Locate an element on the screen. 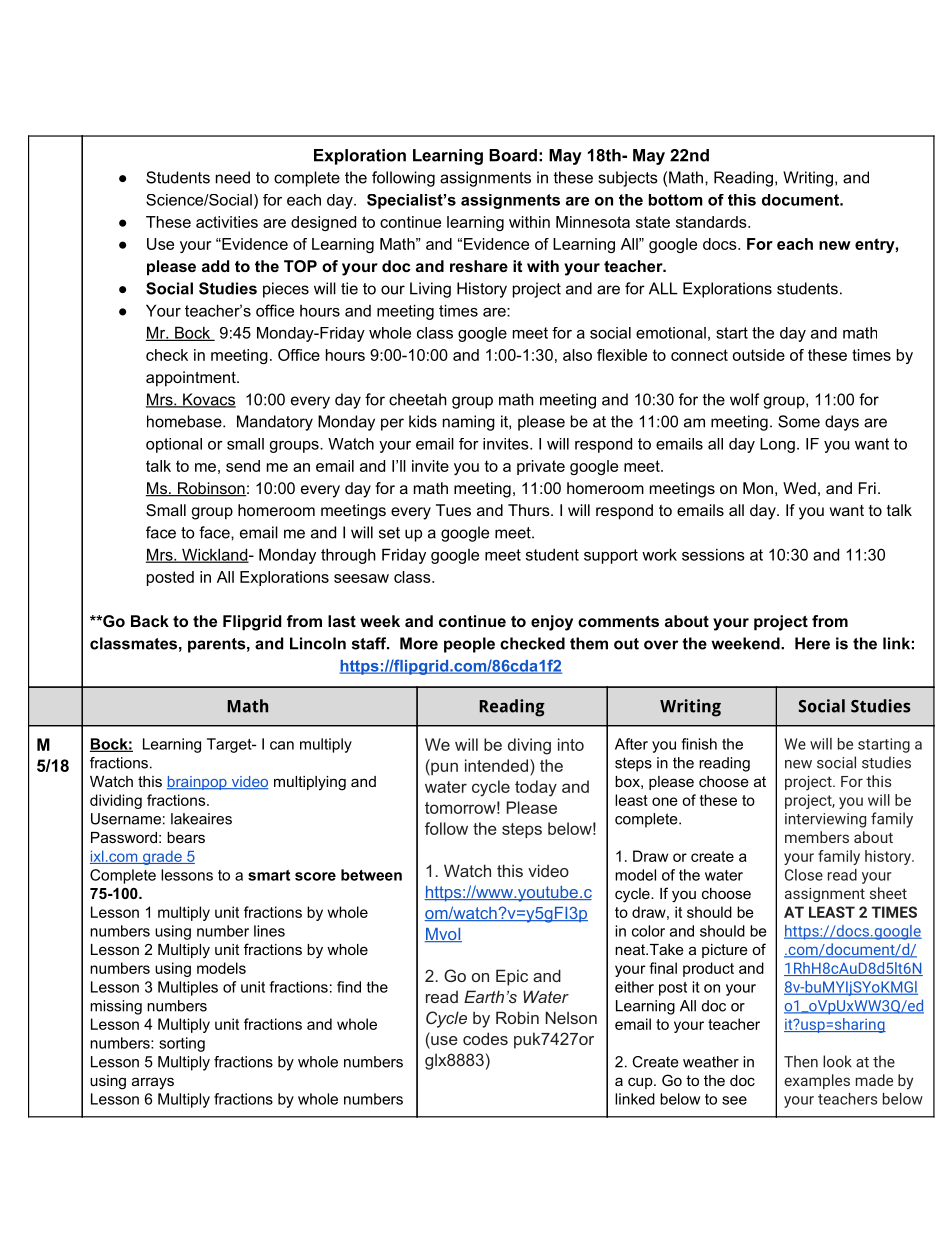 The height and width of the screenshot is (1233, 952). Here is located at coordinates (812, 643).
